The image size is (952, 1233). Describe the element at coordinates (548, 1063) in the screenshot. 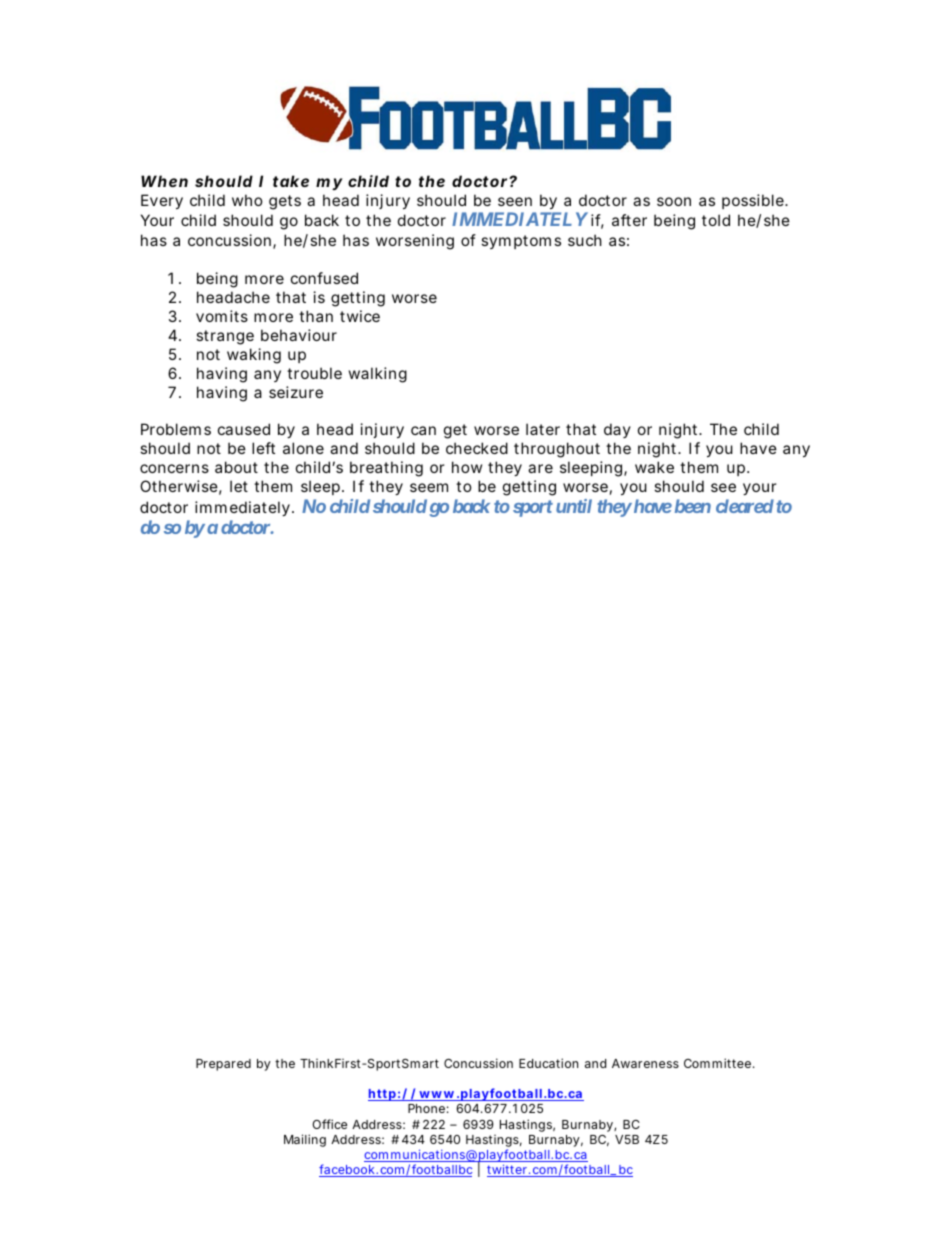

I see `Education` at that location.
